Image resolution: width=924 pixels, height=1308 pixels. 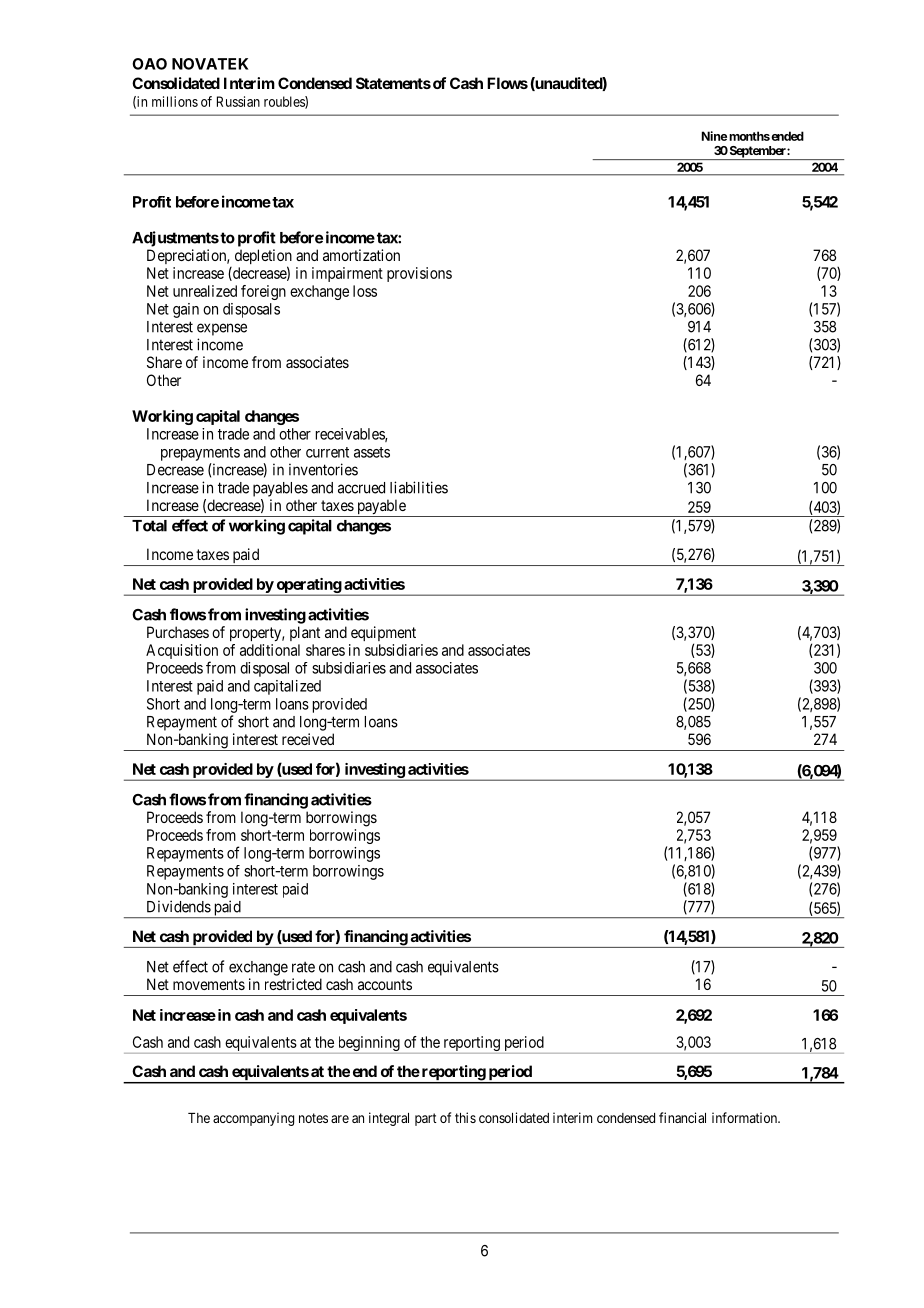 What do you see at coordinates (253, 1119) in the document?
I see `accompanying` at bounding box center [253, 1119].
